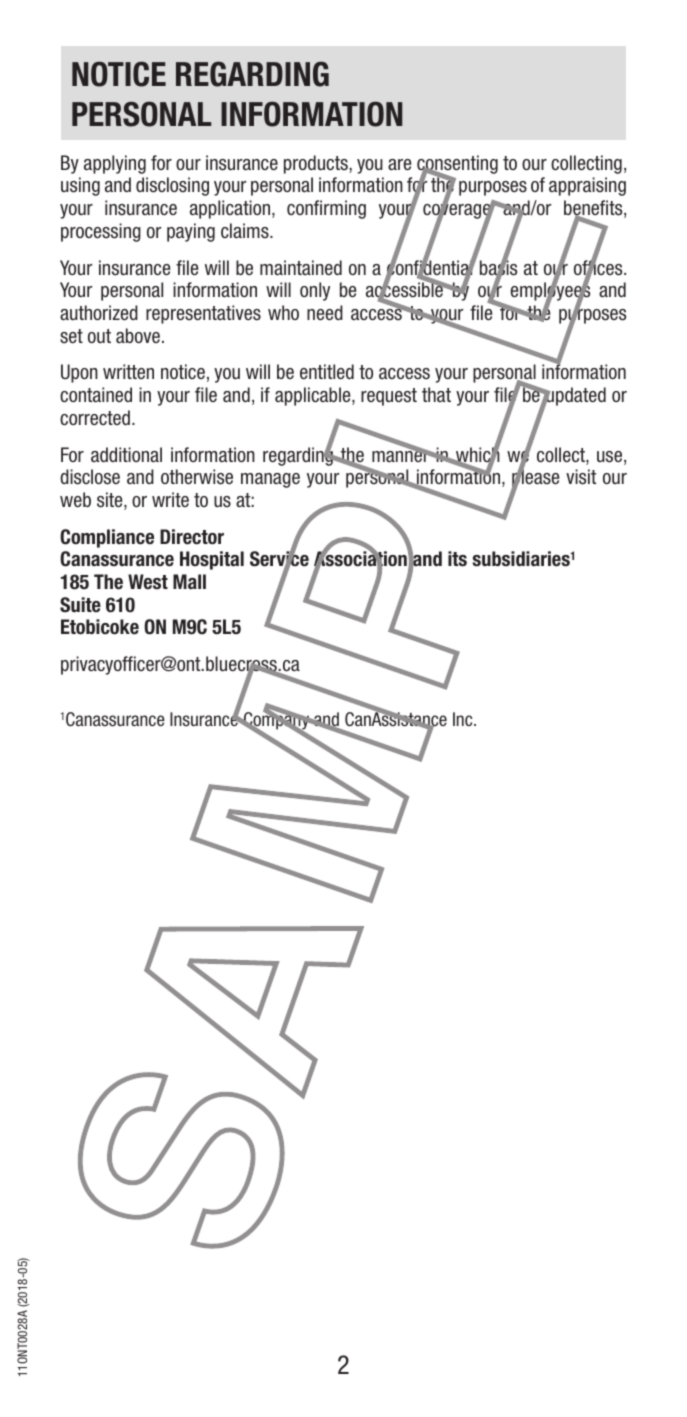 This screenshot has width=687, height=1417. Describe the element at coordinates (80, 605) in the screenshot. I see `Suite` at that location.
